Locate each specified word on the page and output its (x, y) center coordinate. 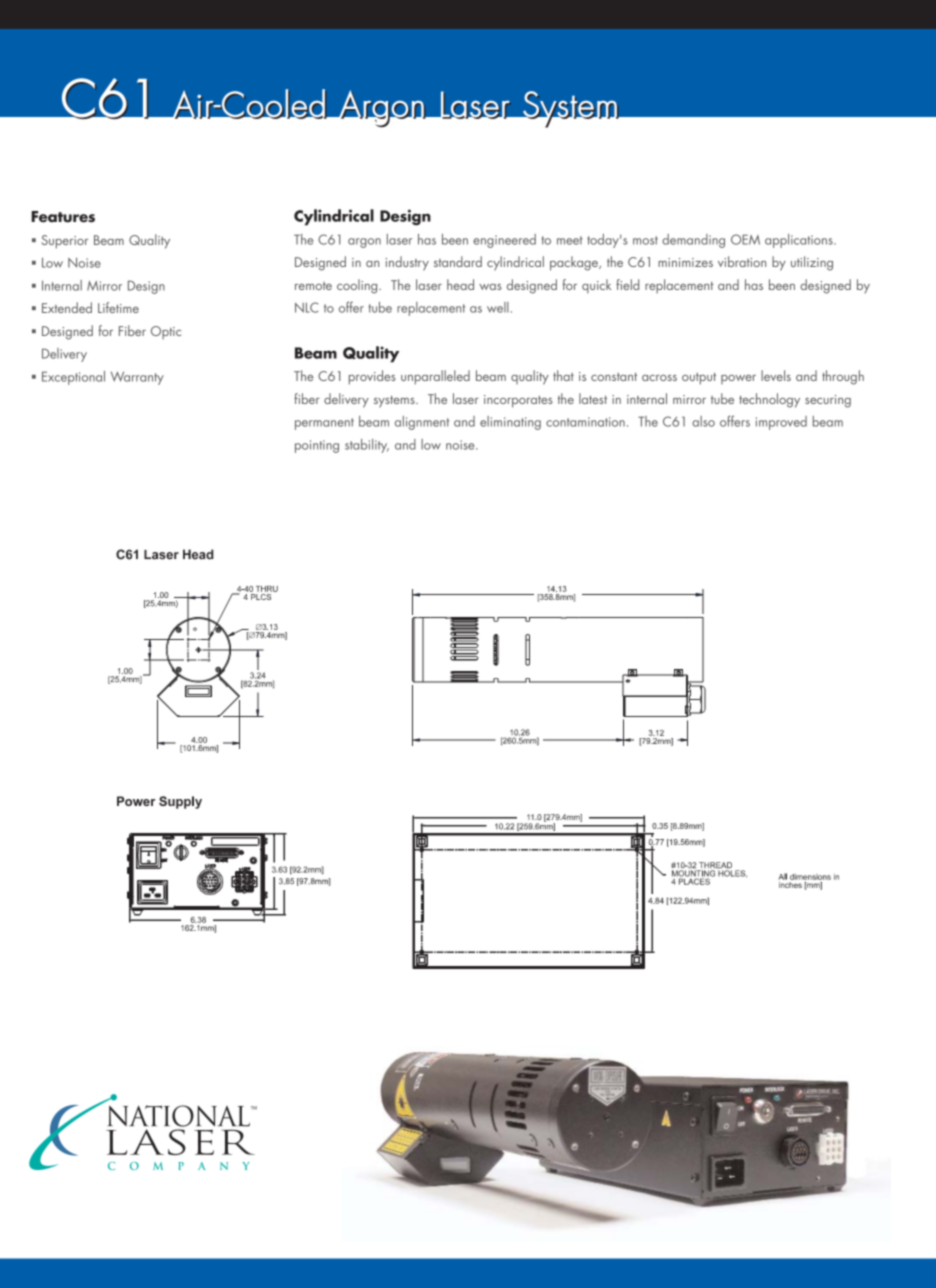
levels (776, 375)
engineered (504, 241)
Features (63, 217)
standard (458, 261)
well (498, 307)
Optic (166, 332)
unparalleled (435, 377)
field (627, 284)
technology (769, 400)
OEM (745, 239)
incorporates (518, 401)
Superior (65, 242)
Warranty (137, 378)
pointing (317, 446)
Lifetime (118, 307)
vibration (742, 261)
